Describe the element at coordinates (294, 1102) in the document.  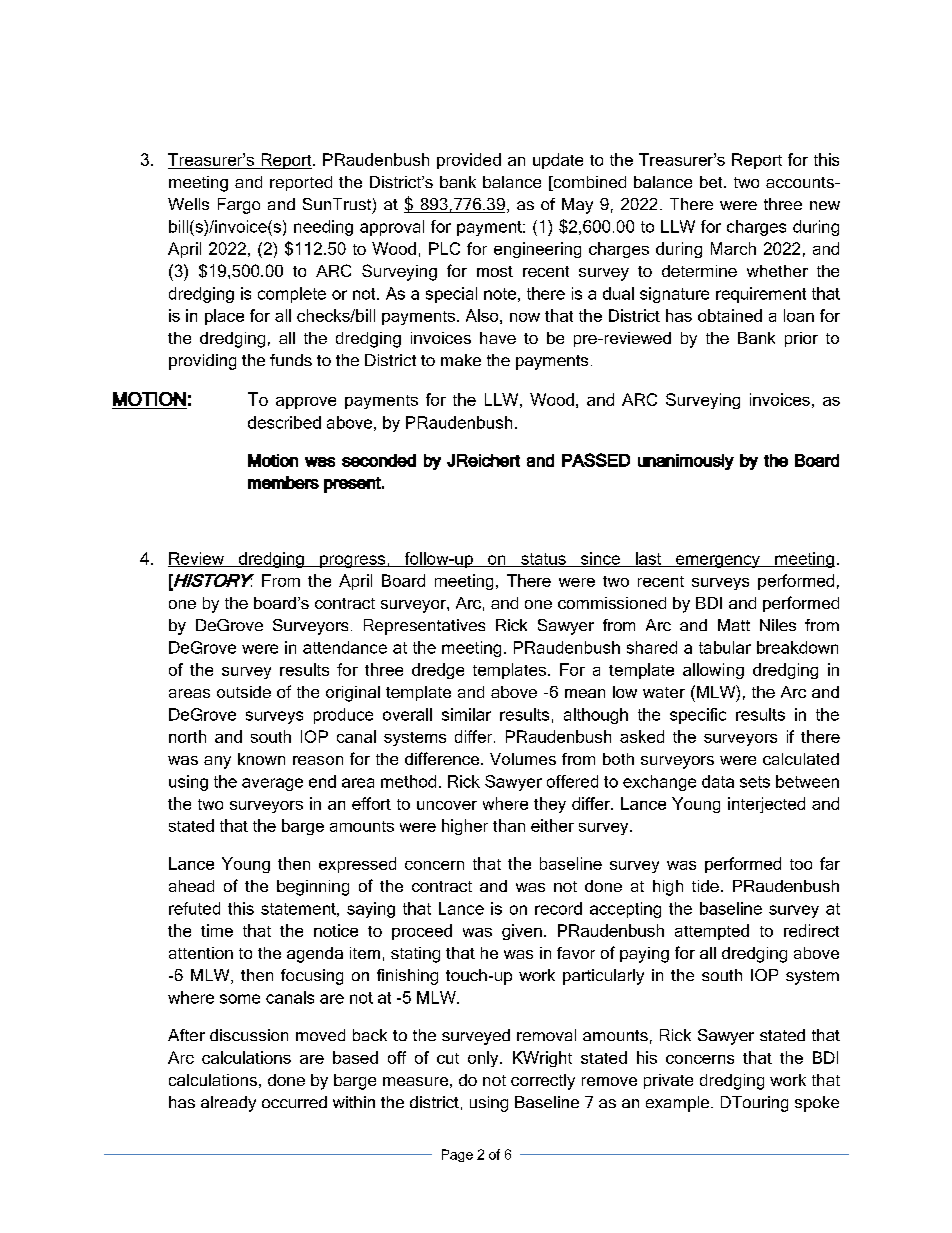
I see `occurred` at that location.
